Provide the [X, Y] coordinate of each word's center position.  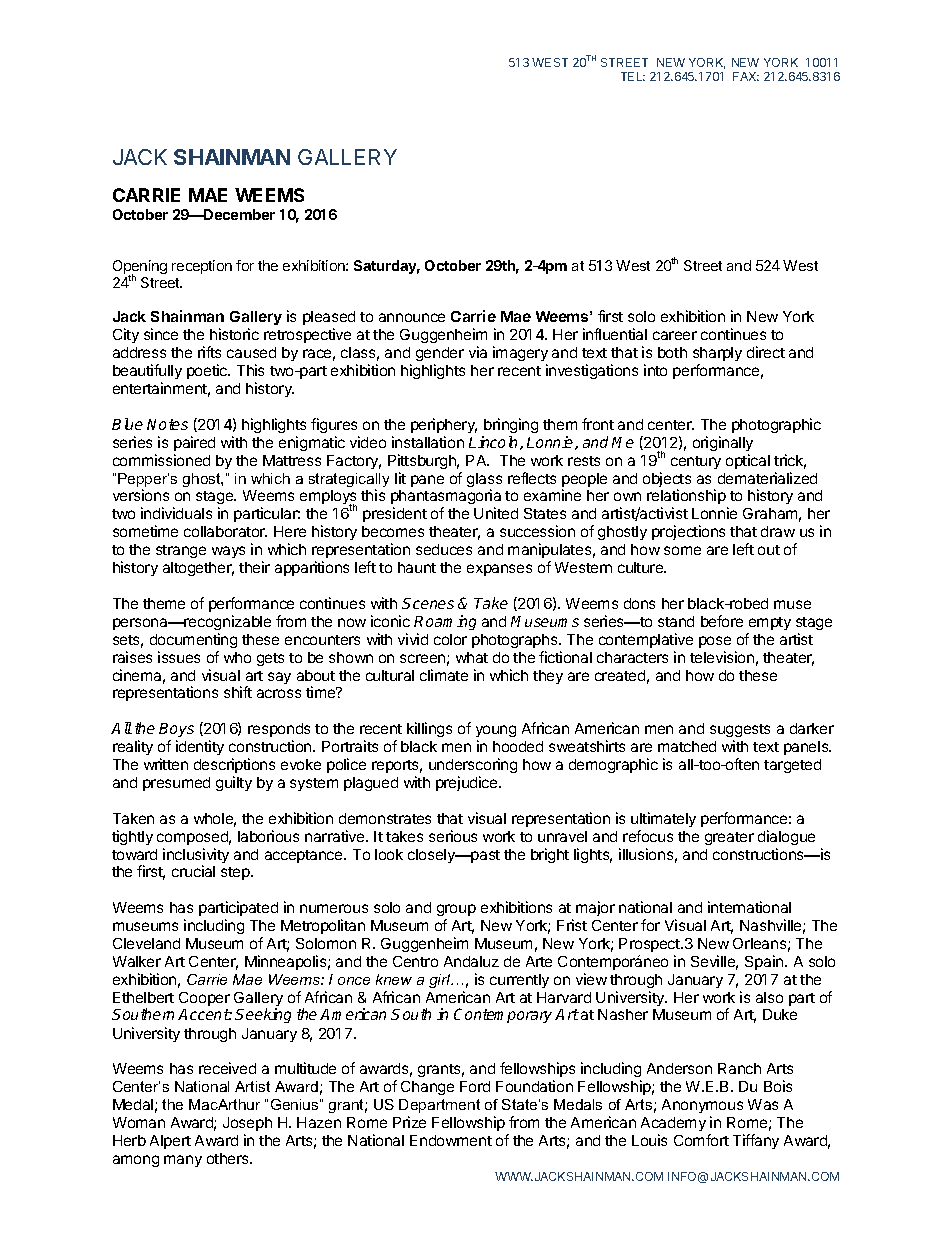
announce [412, 317]
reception [202, 267]
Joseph [247, 1124]
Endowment [451, 1140]
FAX [746, 76]
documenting [193, 640]
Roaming [445, 622]
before [722, 621]
